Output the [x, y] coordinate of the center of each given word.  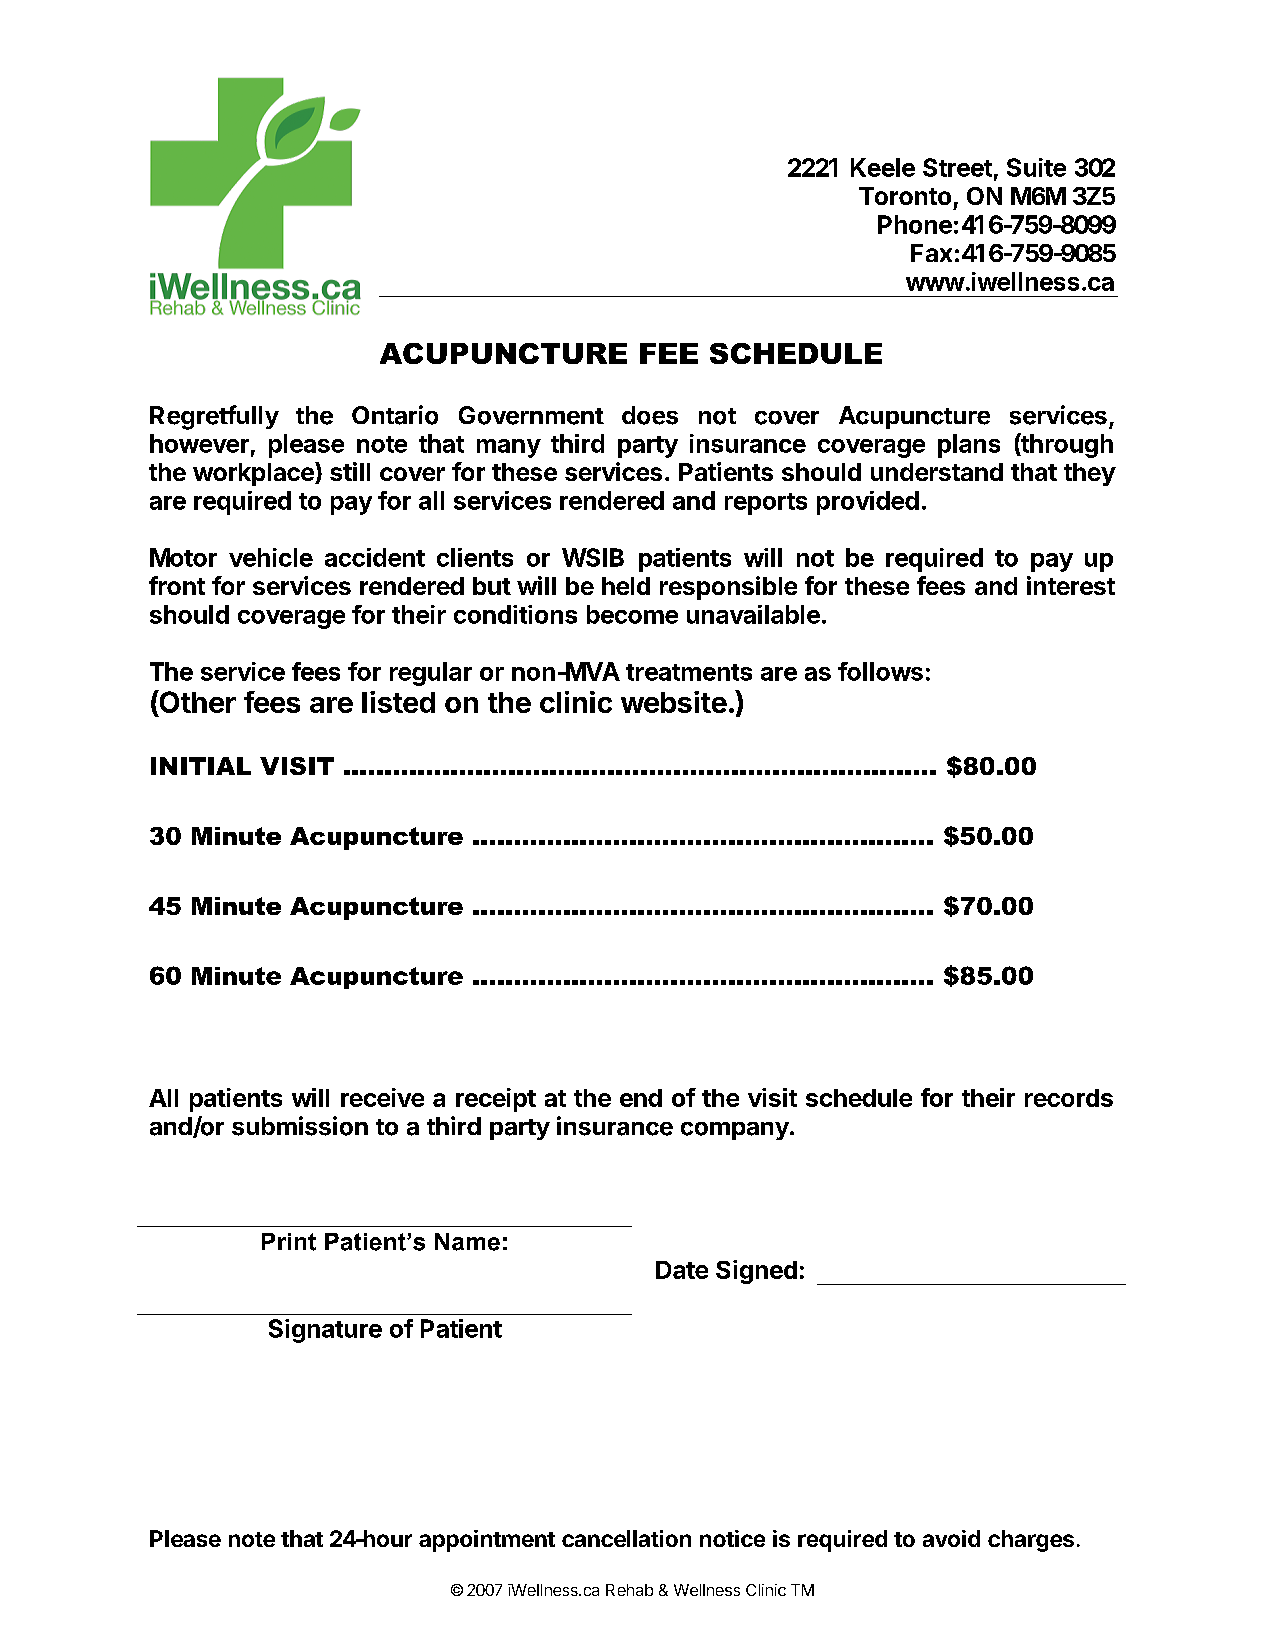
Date [682, 1270]
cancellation [626, 1538]
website [674, 702]
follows [880, 671]
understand [937, 472]
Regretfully [214, 417]
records [1069, 1098]
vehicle [271, 557]
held [626, 586]
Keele [883, 167]
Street [957, 167]
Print [289, 1242]
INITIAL [201, 766]
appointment [487, 1541]
